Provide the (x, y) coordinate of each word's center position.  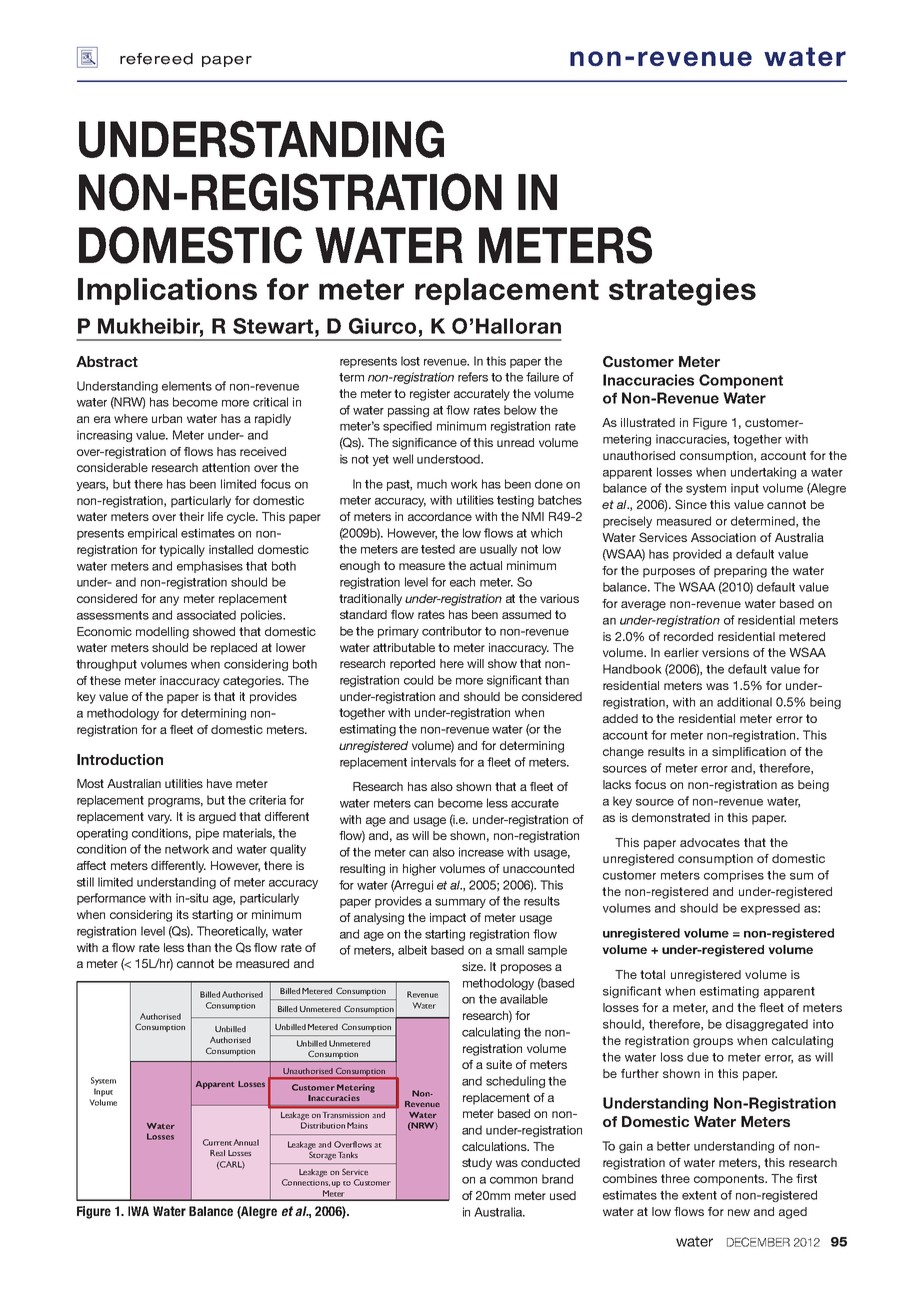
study (477, 1164)
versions (725, 652)
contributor (452, 631)
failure (542, 377)
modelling (162, 633)
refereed (156, 59)
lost (410, 361)
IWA (138, 1211)
